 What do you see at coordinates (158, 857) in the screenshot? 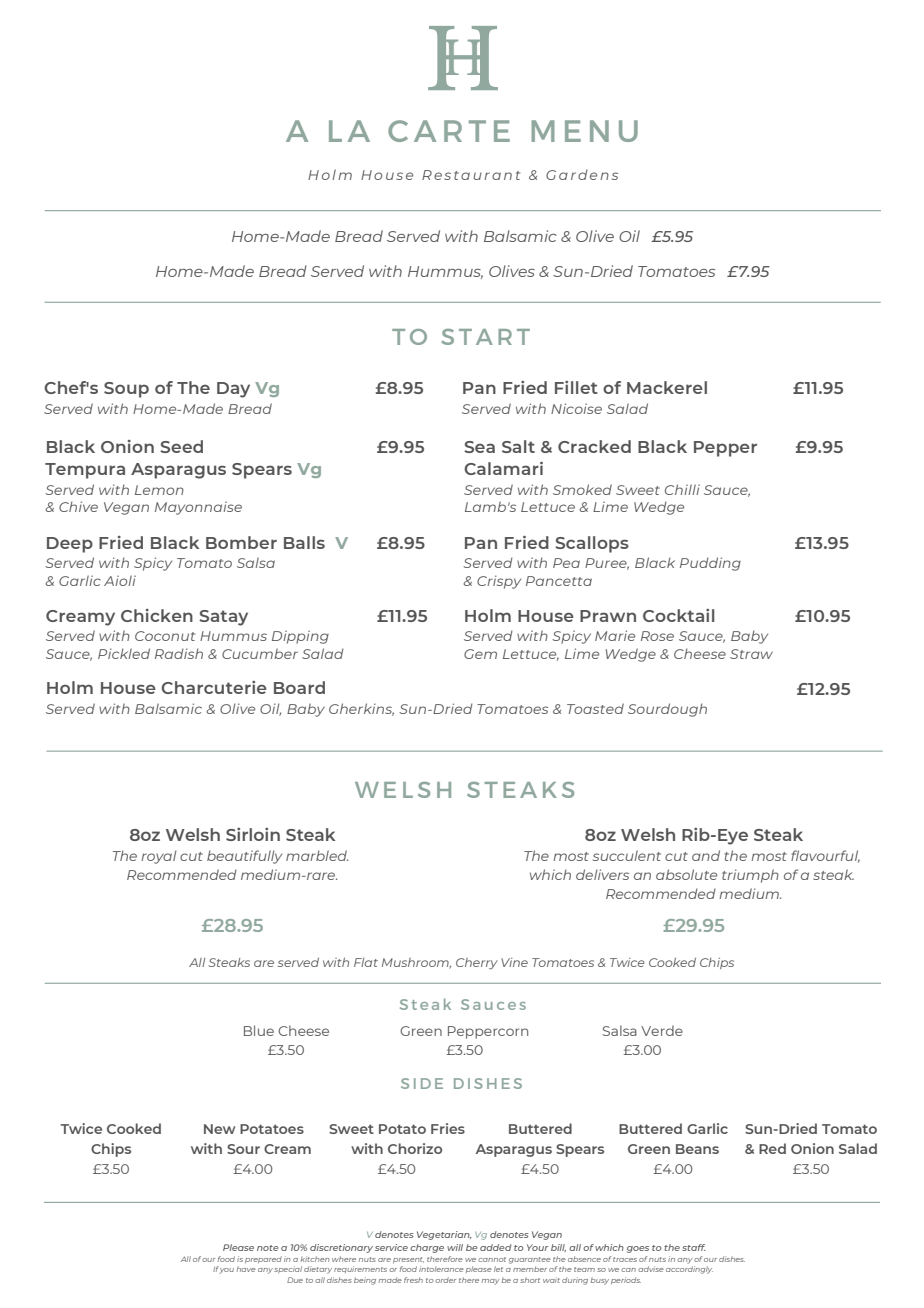
I see `royal` at bounding box center [158, 857].
